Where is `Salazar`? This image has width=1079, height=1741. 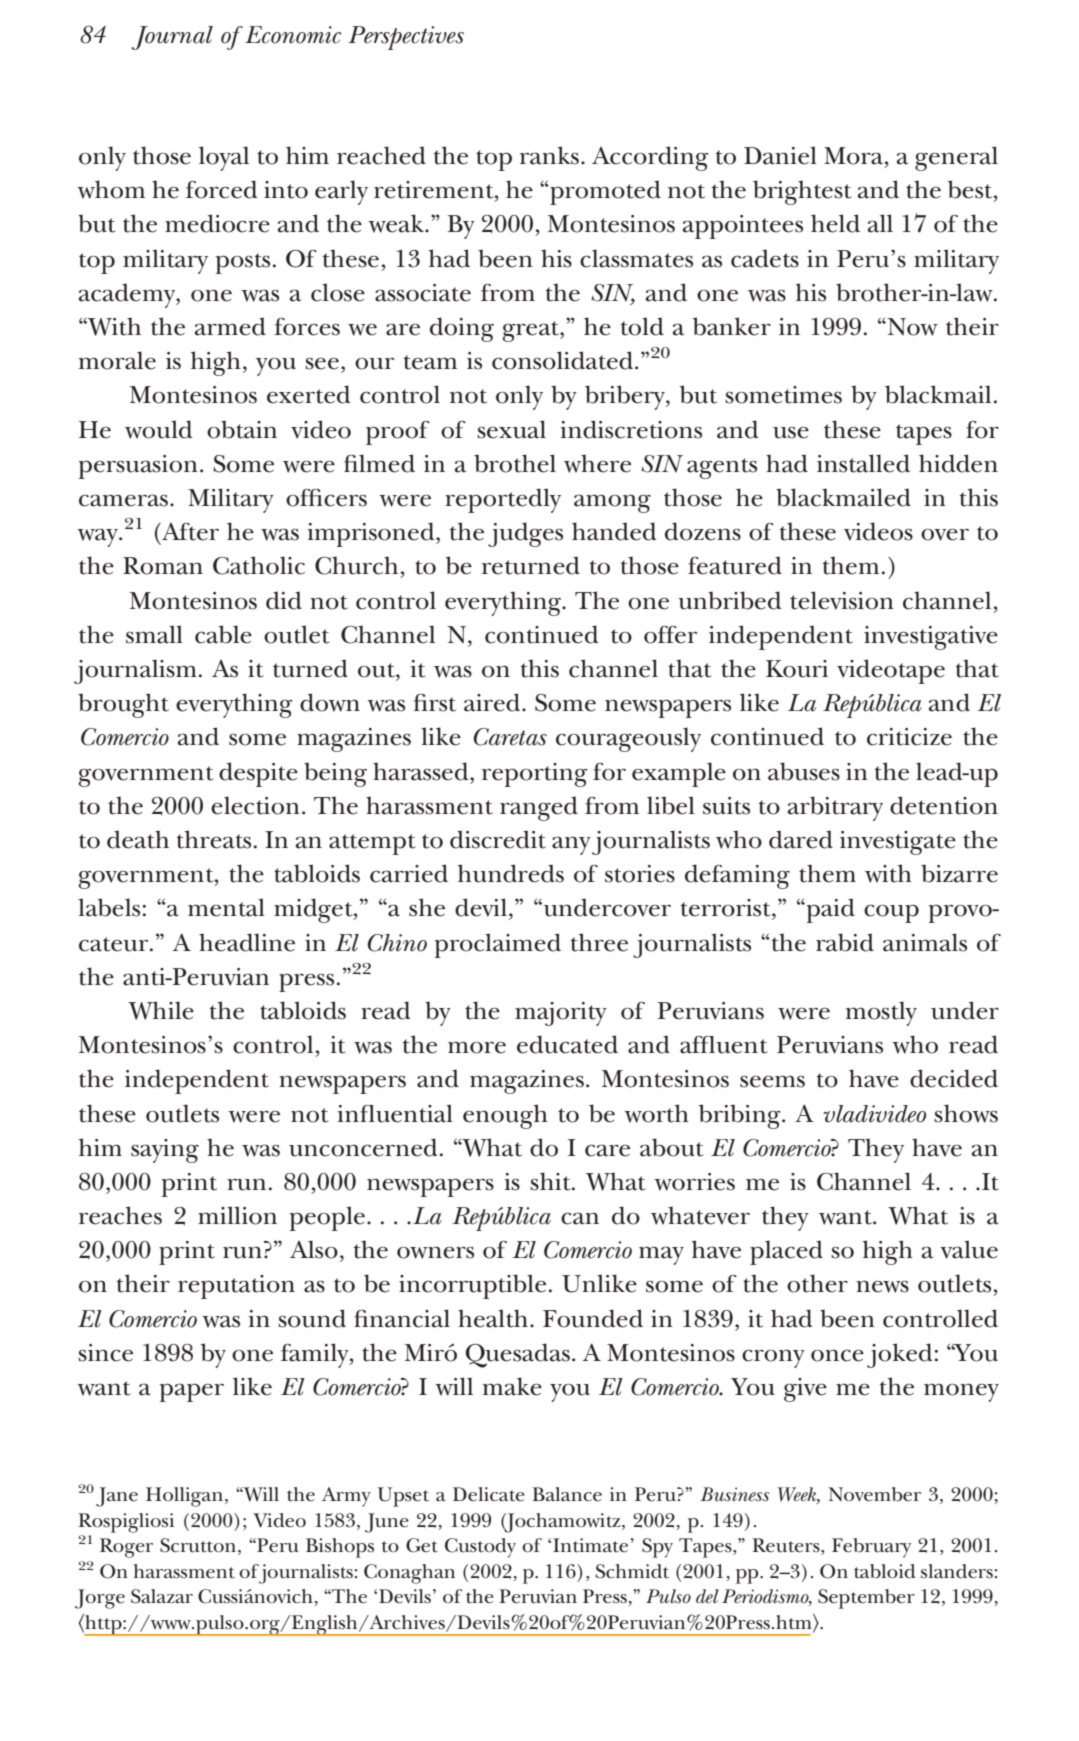 Salazar is located at coordinates (162, 1596).
